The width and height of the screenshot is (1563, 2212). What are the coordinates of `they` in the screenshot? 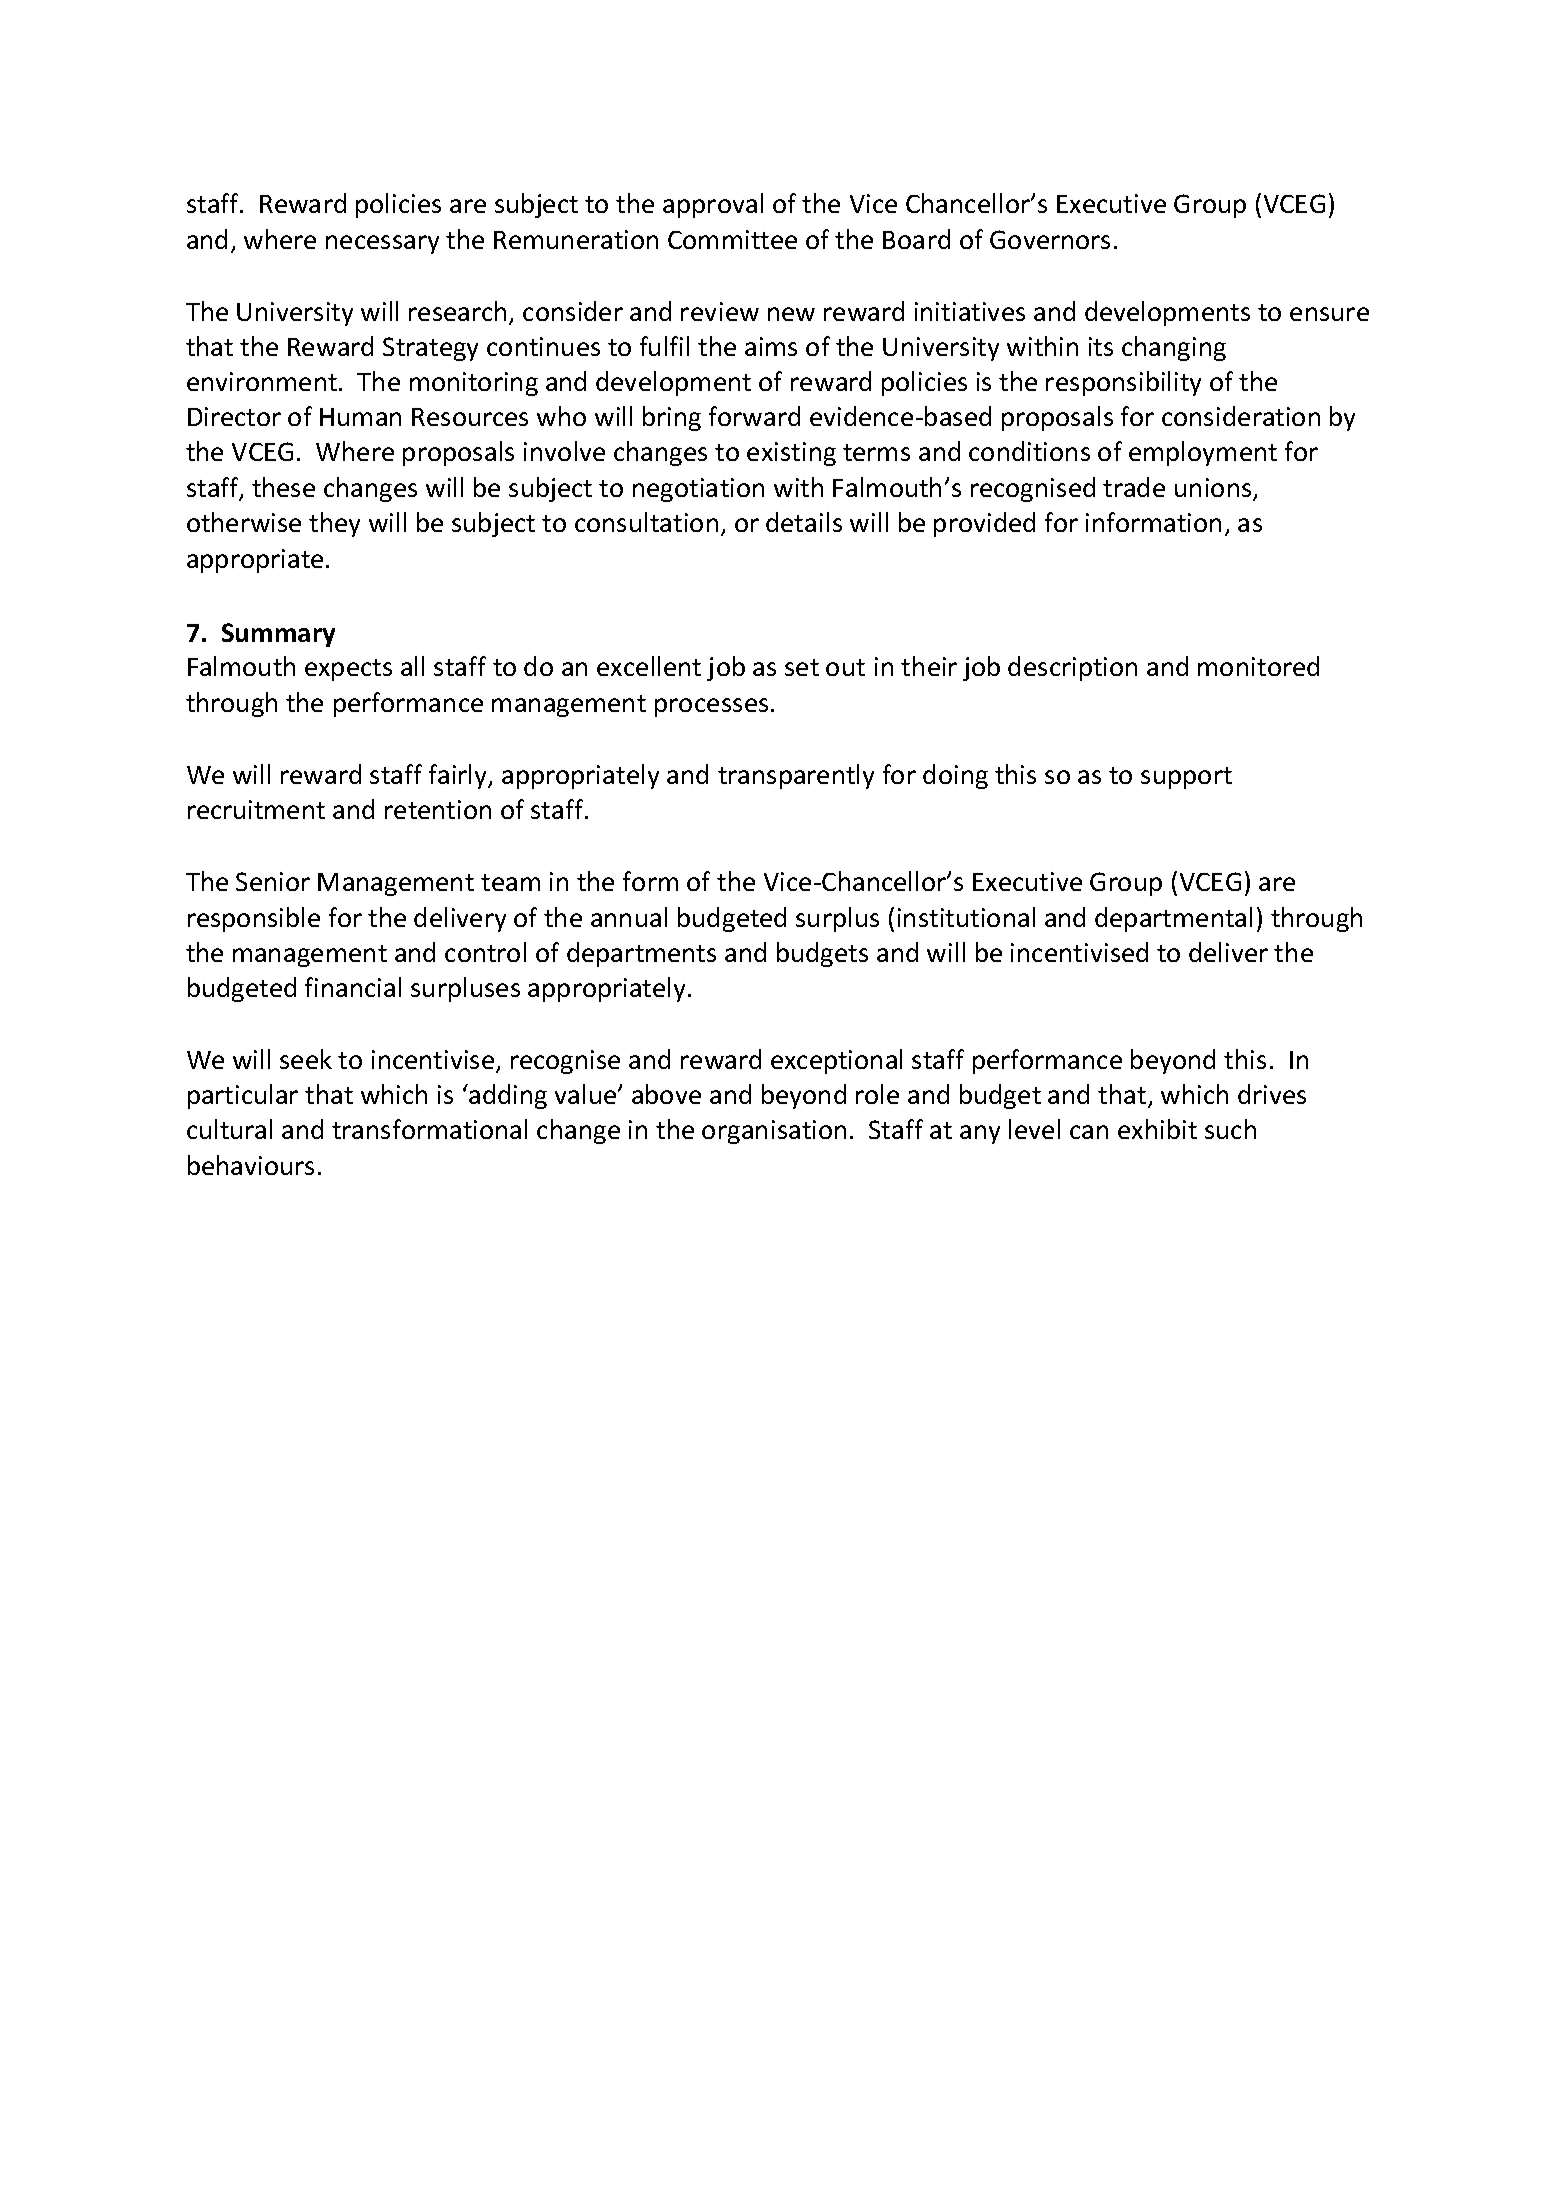 It's located at (334, 524).
